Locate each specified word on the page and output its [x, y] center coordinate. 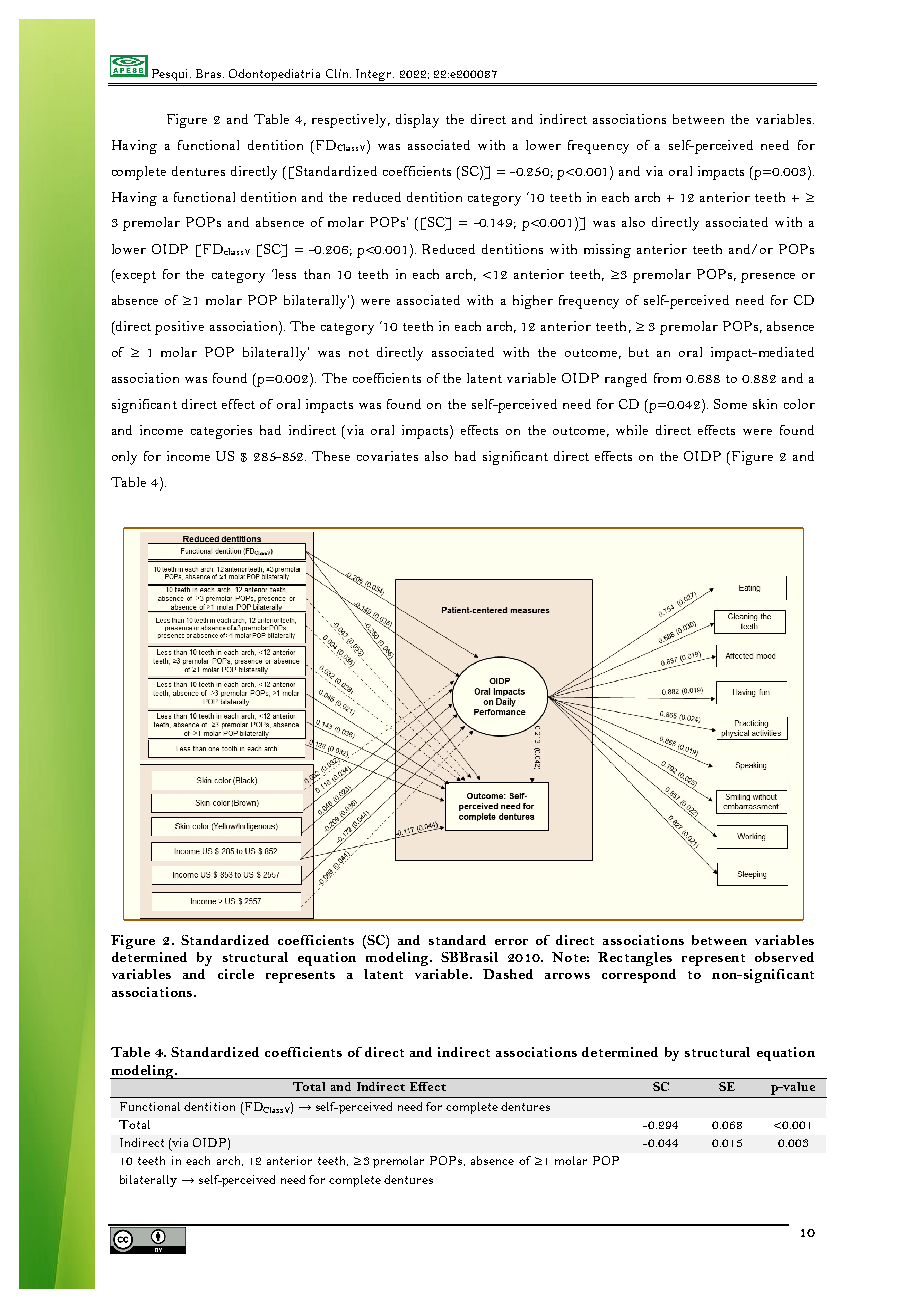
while [632, 430]
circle [236, 974]
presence [768, 278]
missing [607, 251]
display [417, 121]
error [511, 942]
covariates [387, 456]
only [124, 458]
